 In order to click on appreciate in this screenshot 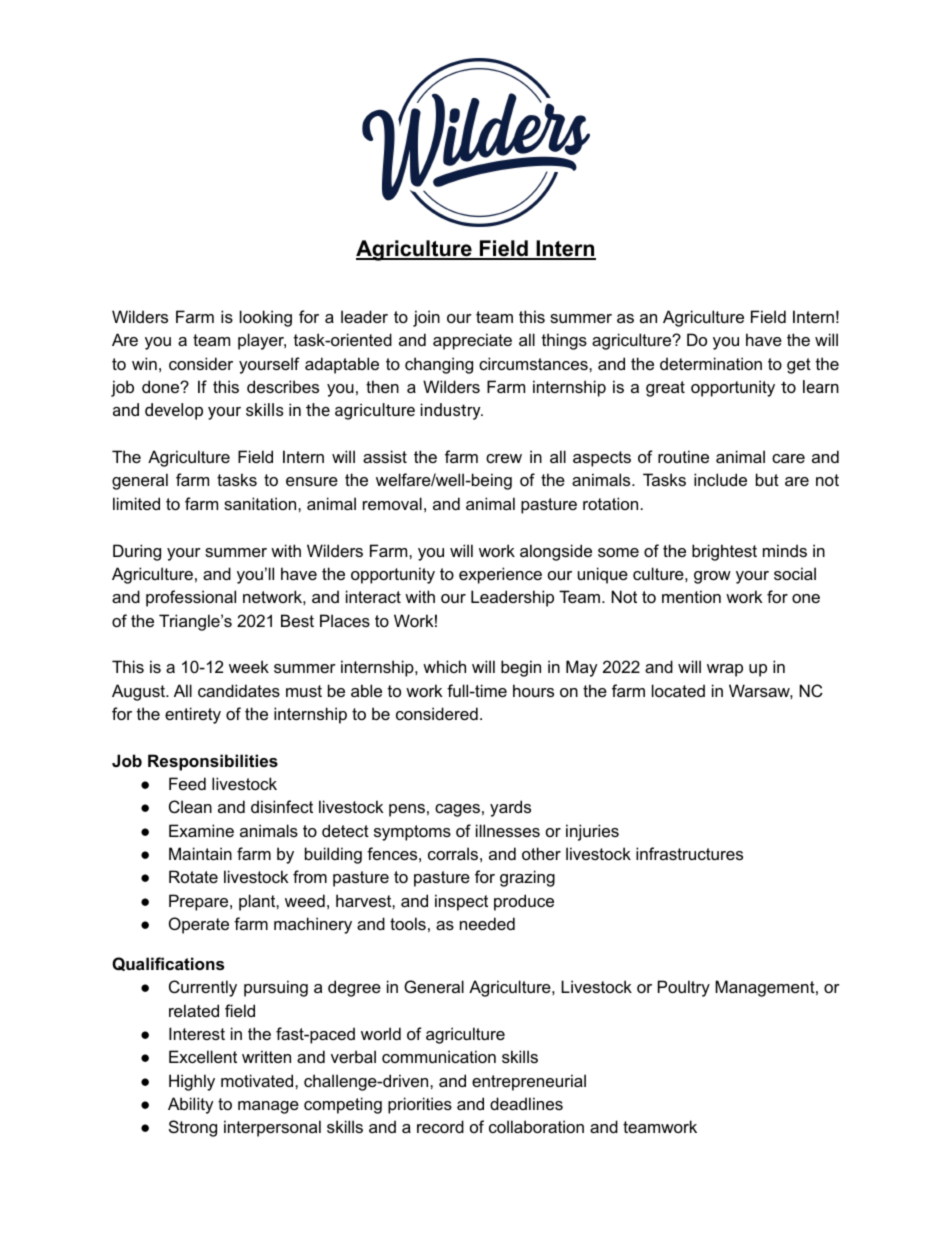, I will do `click(472, 341)`.
